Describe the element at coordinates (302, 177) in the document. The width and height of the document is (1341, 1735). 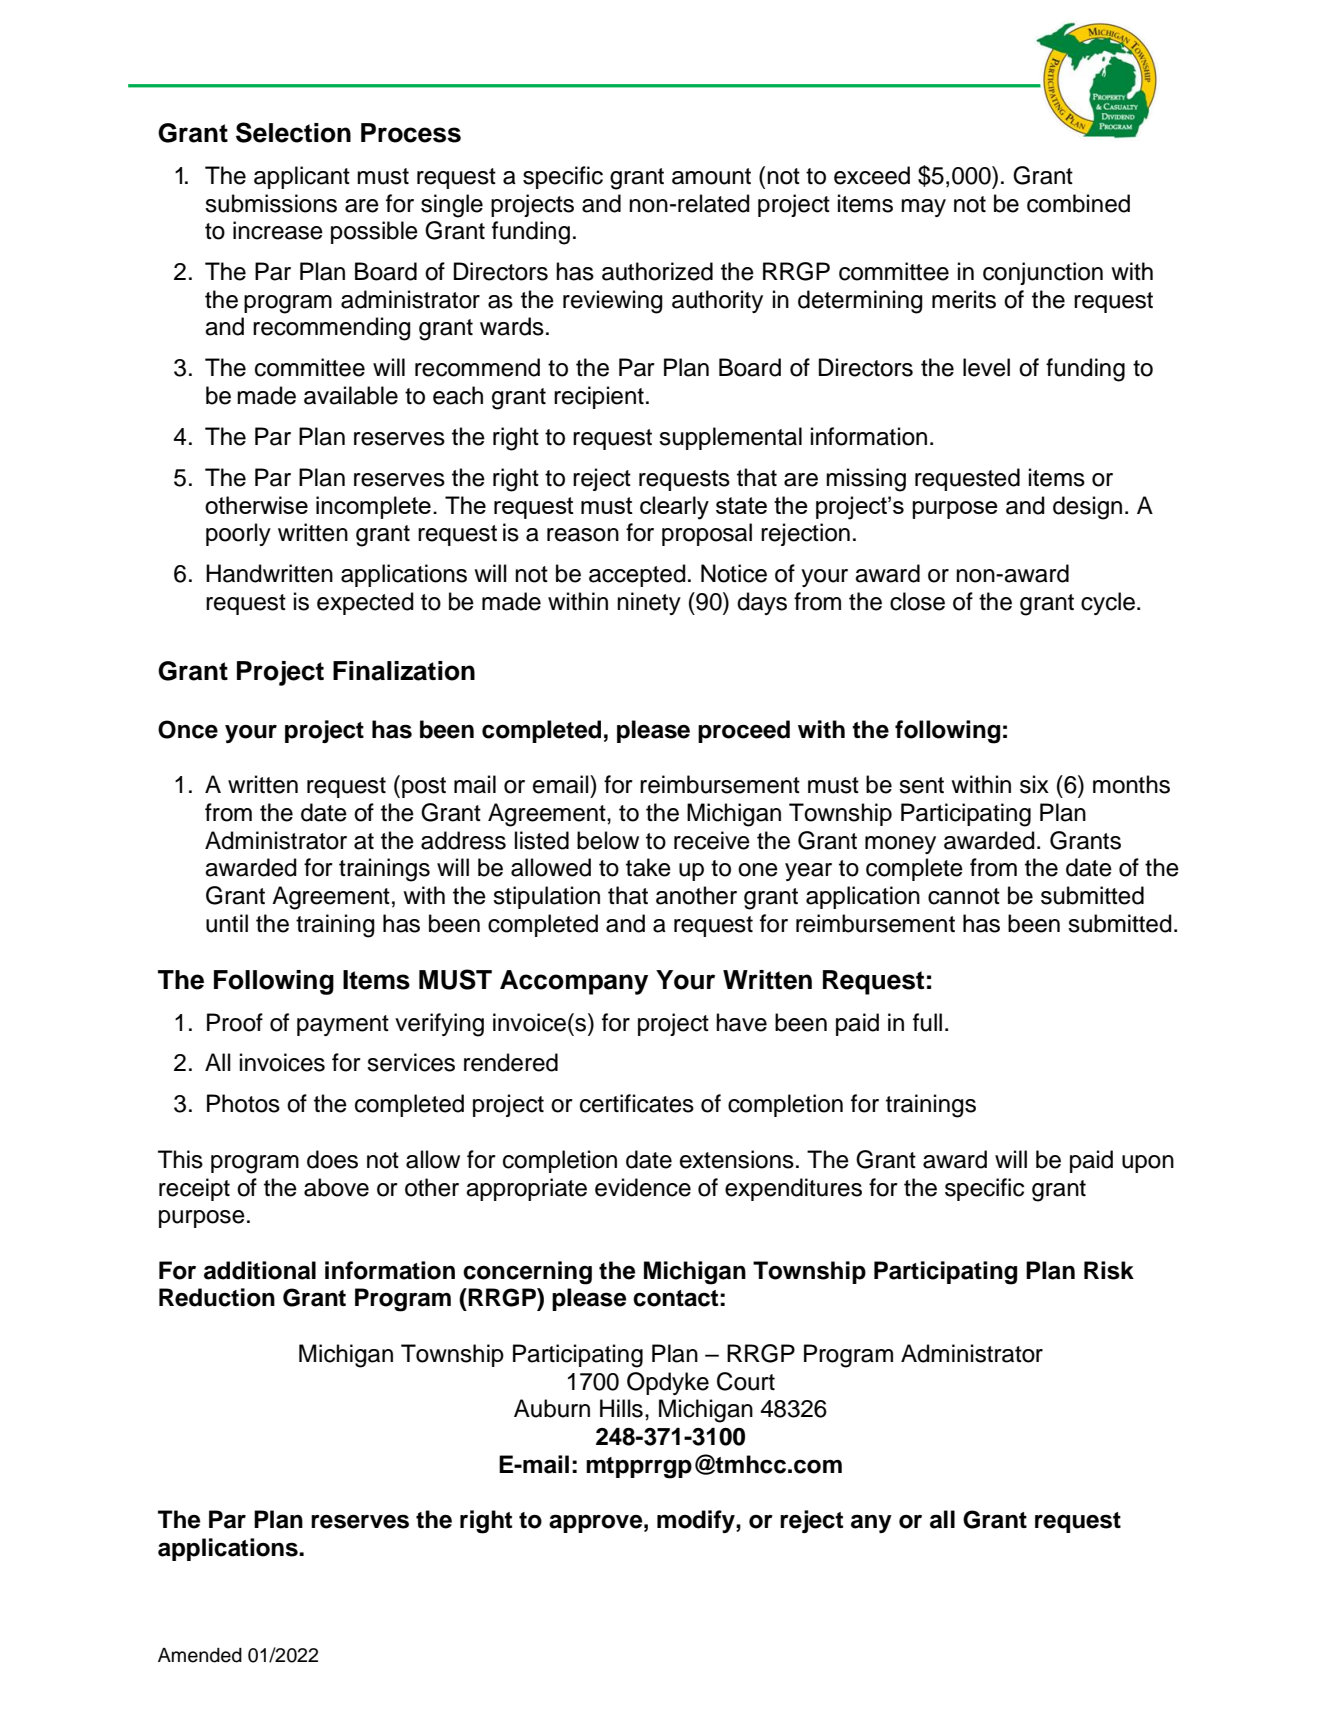
I see `applicant` at that location.
